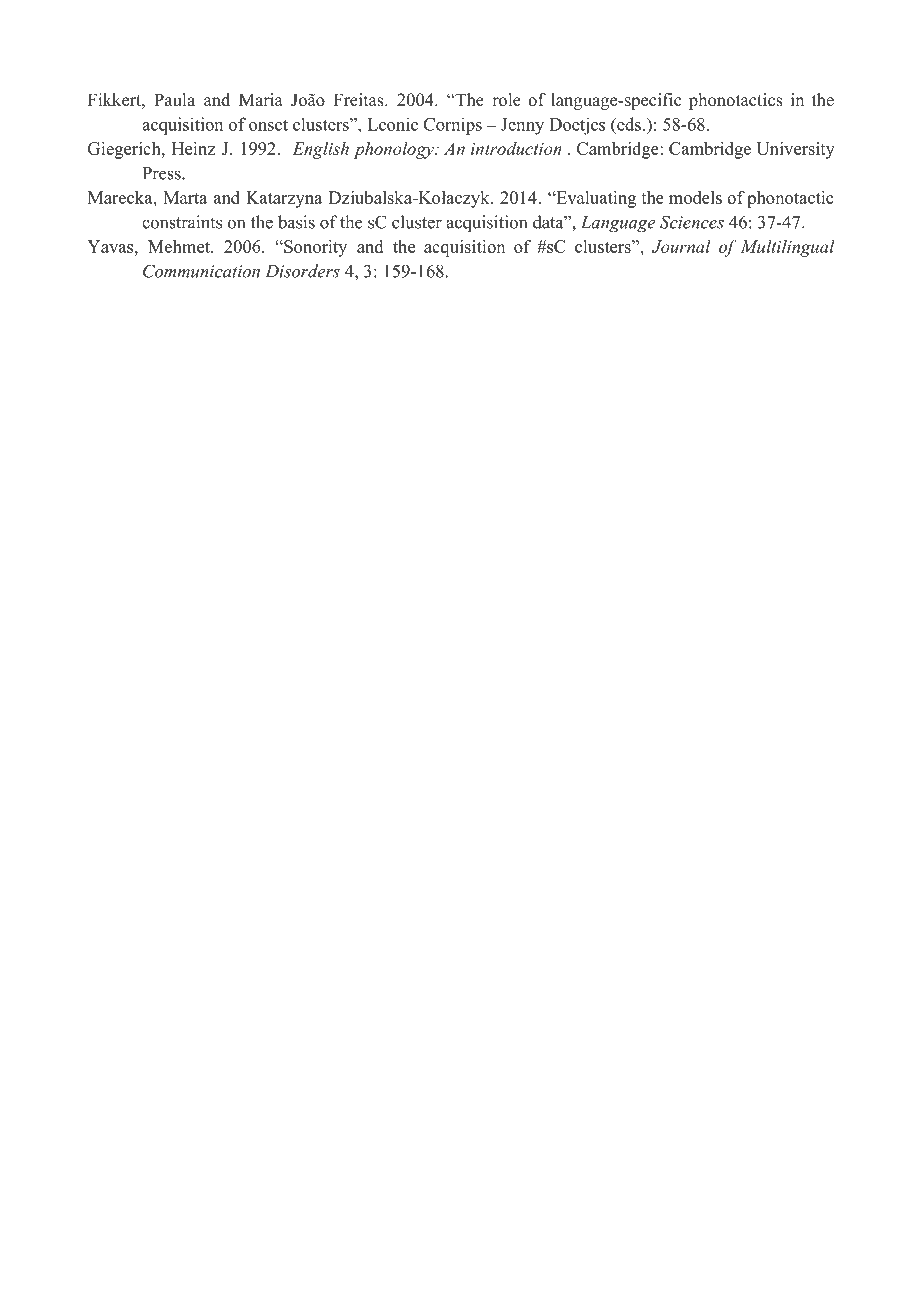 The image size is (924, 1309). What do you see at coordinates (506, 100) in the image?
I see `role` at bounding box center [506, 100].
